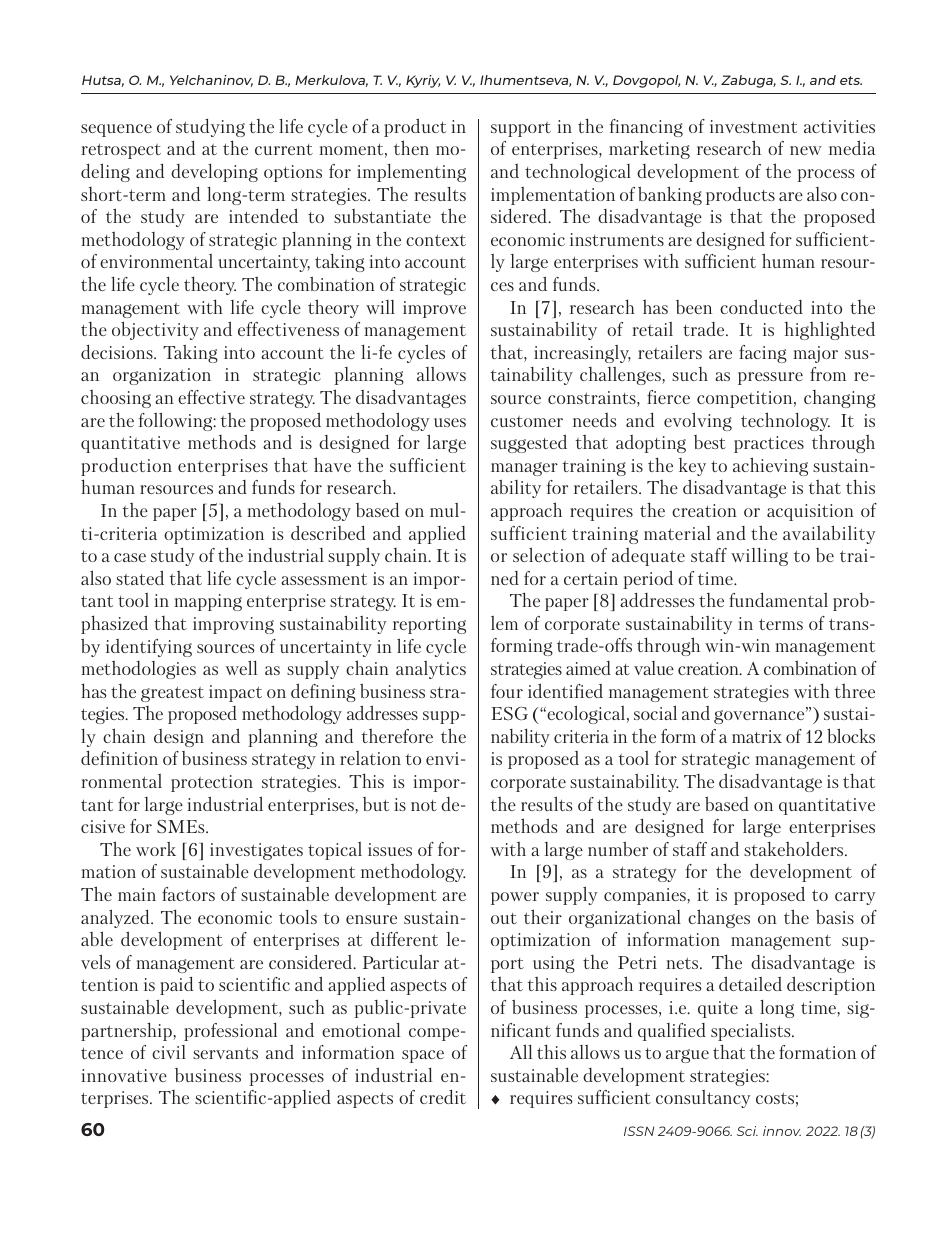  I want to click on then, so click(411, 147).
